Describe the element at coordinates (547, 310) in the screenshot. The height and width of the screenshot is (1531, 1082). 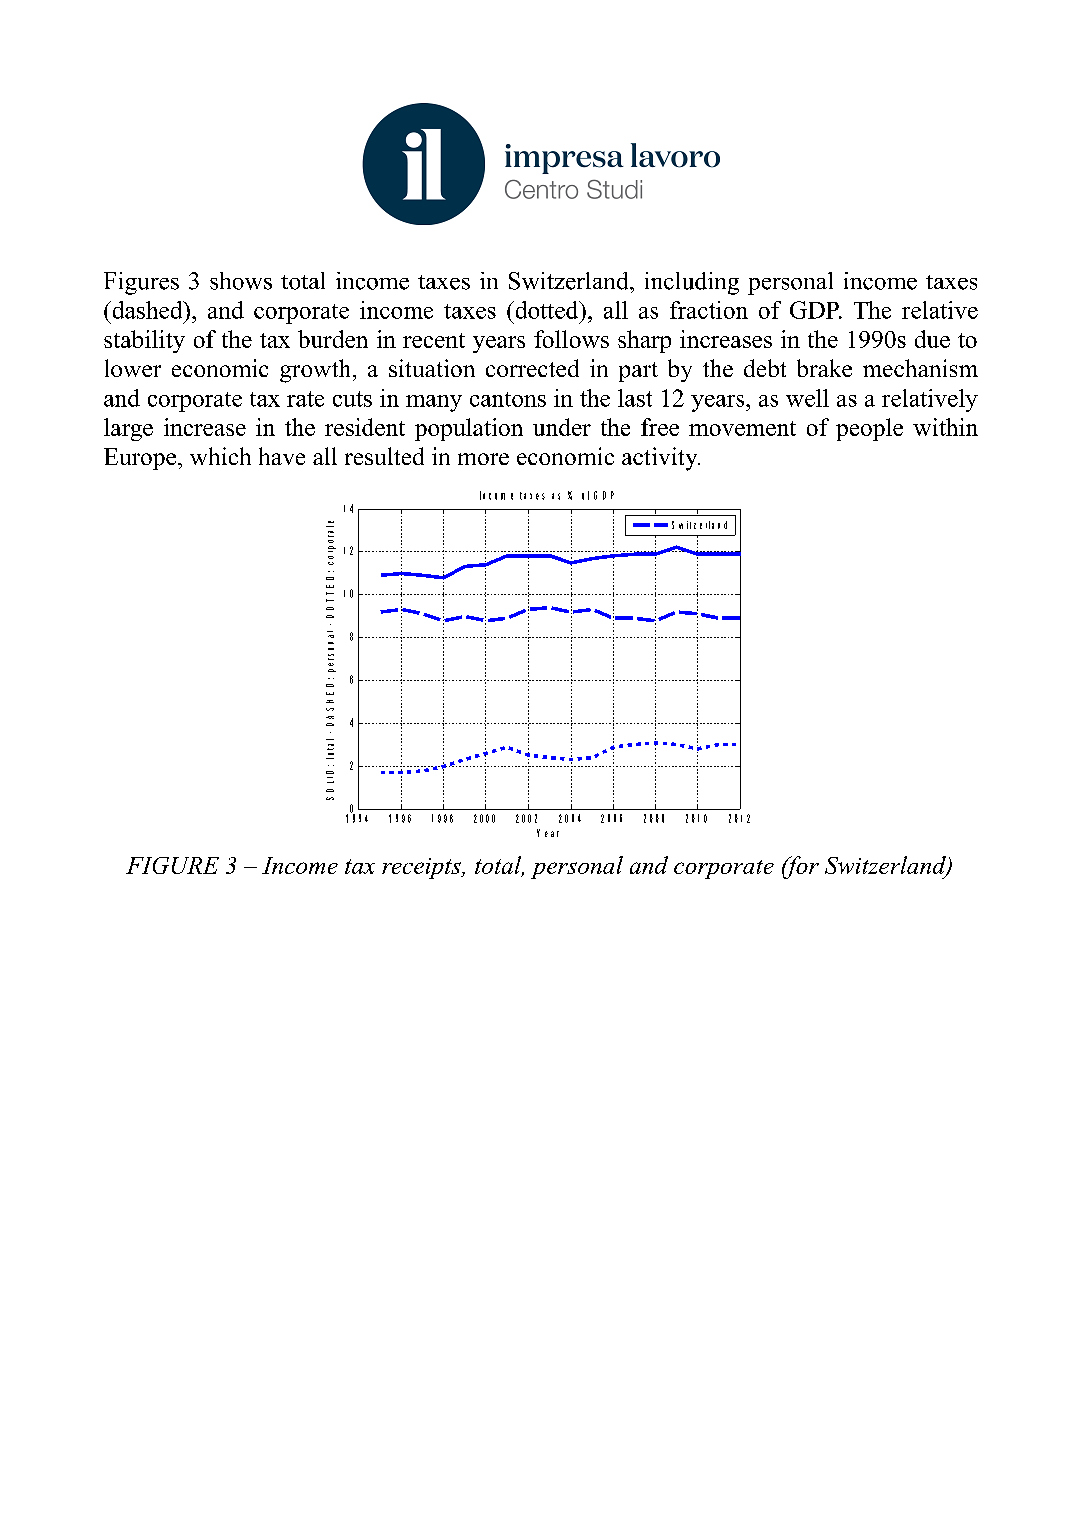
I see `dotted` at that location.
